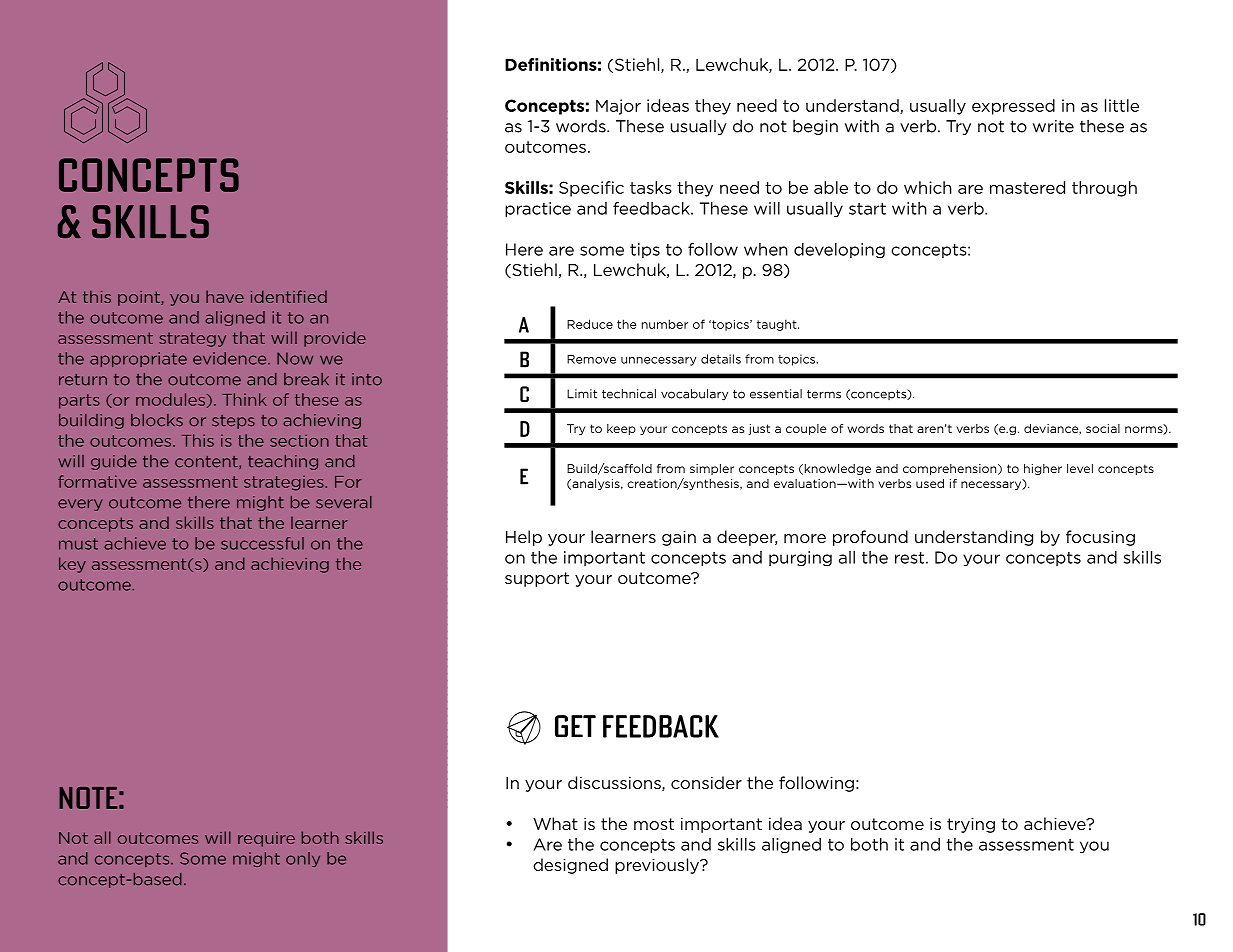 The image size is (1233, 952). What do you see at coordinates (1053, 126) in the image?
I see `write` at bounding box center [1053, 126].
